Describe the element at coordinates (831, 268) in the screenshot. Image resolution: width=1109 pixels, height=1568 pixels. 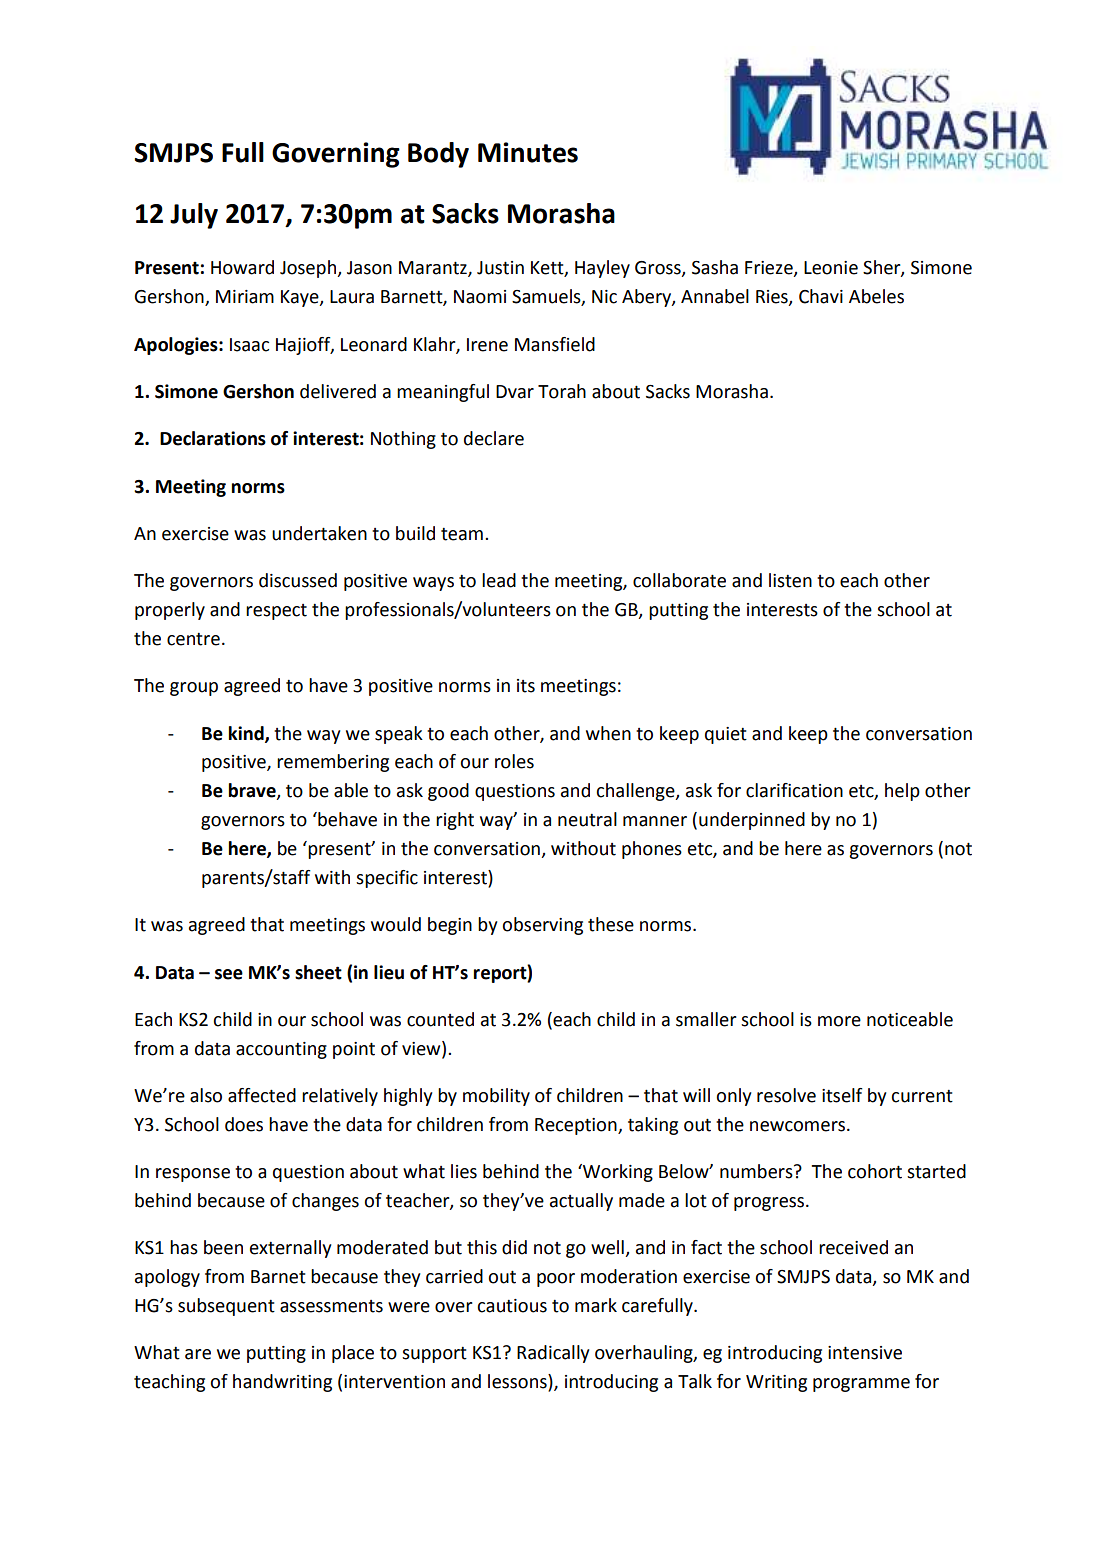
I see `Leonie` at that location.
